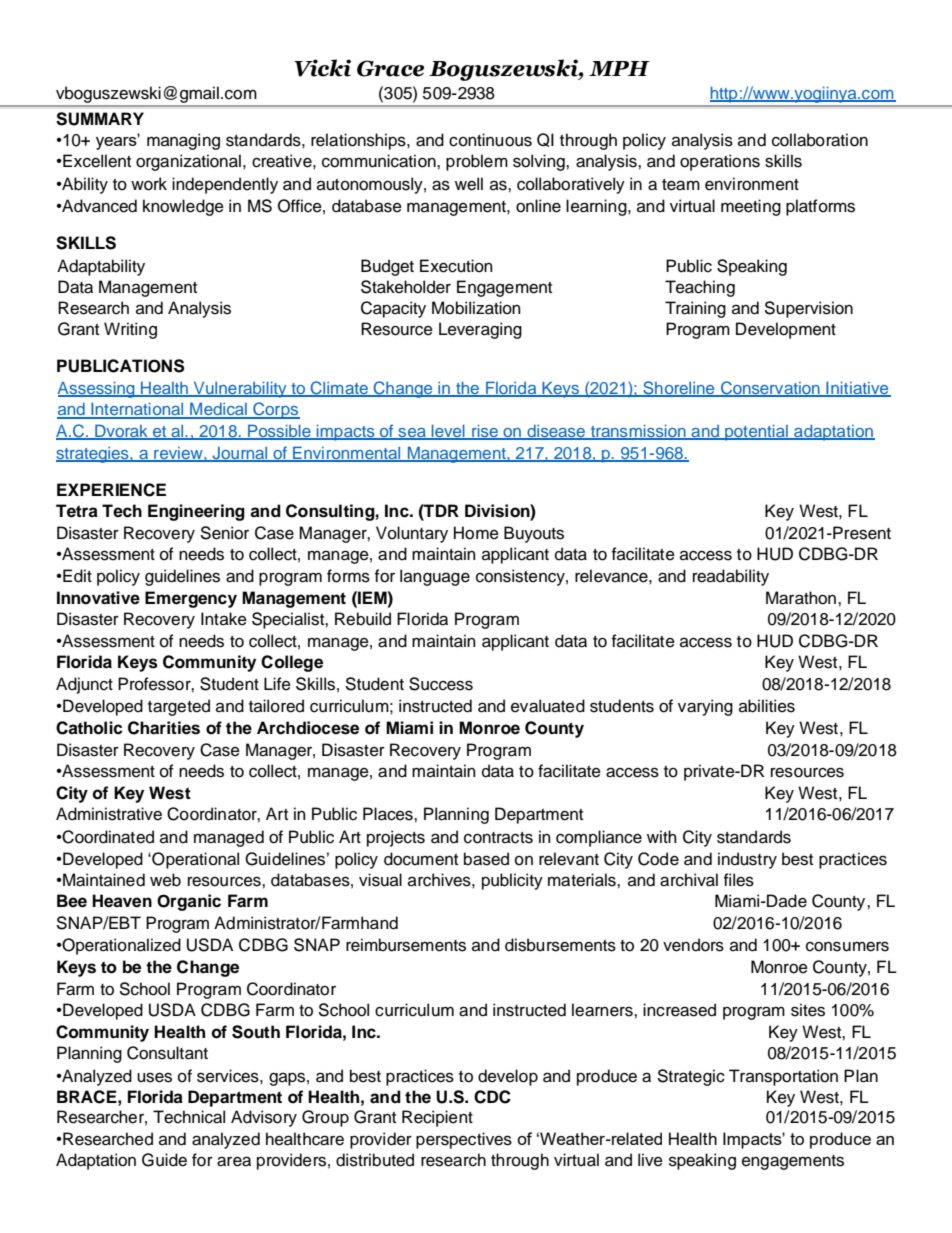  Describe the element at coordinates (154, 1077) in the document. I see `uses` at that location.
